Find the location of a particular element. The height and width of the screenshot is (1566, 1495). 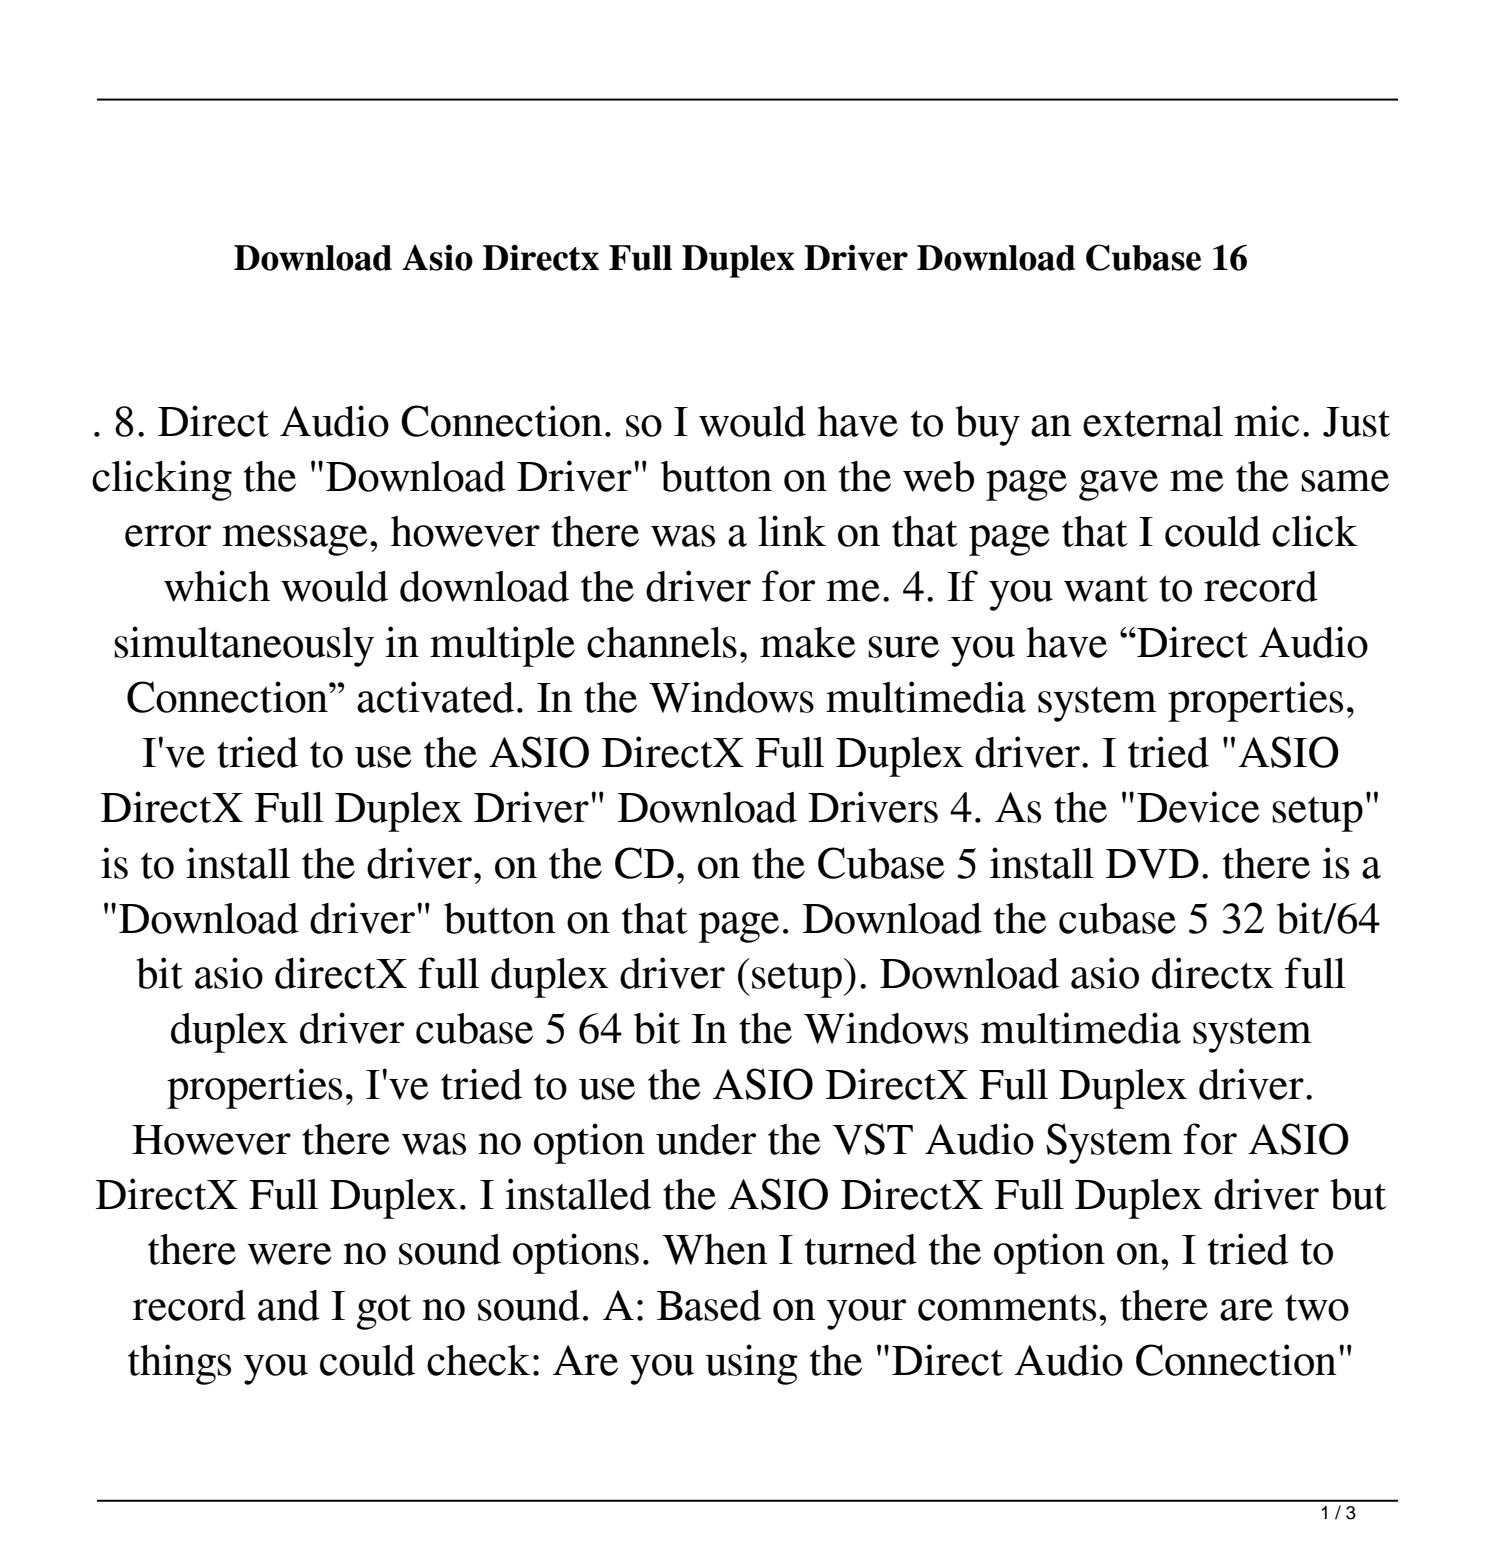

web is located at coordinates (938, 476).
